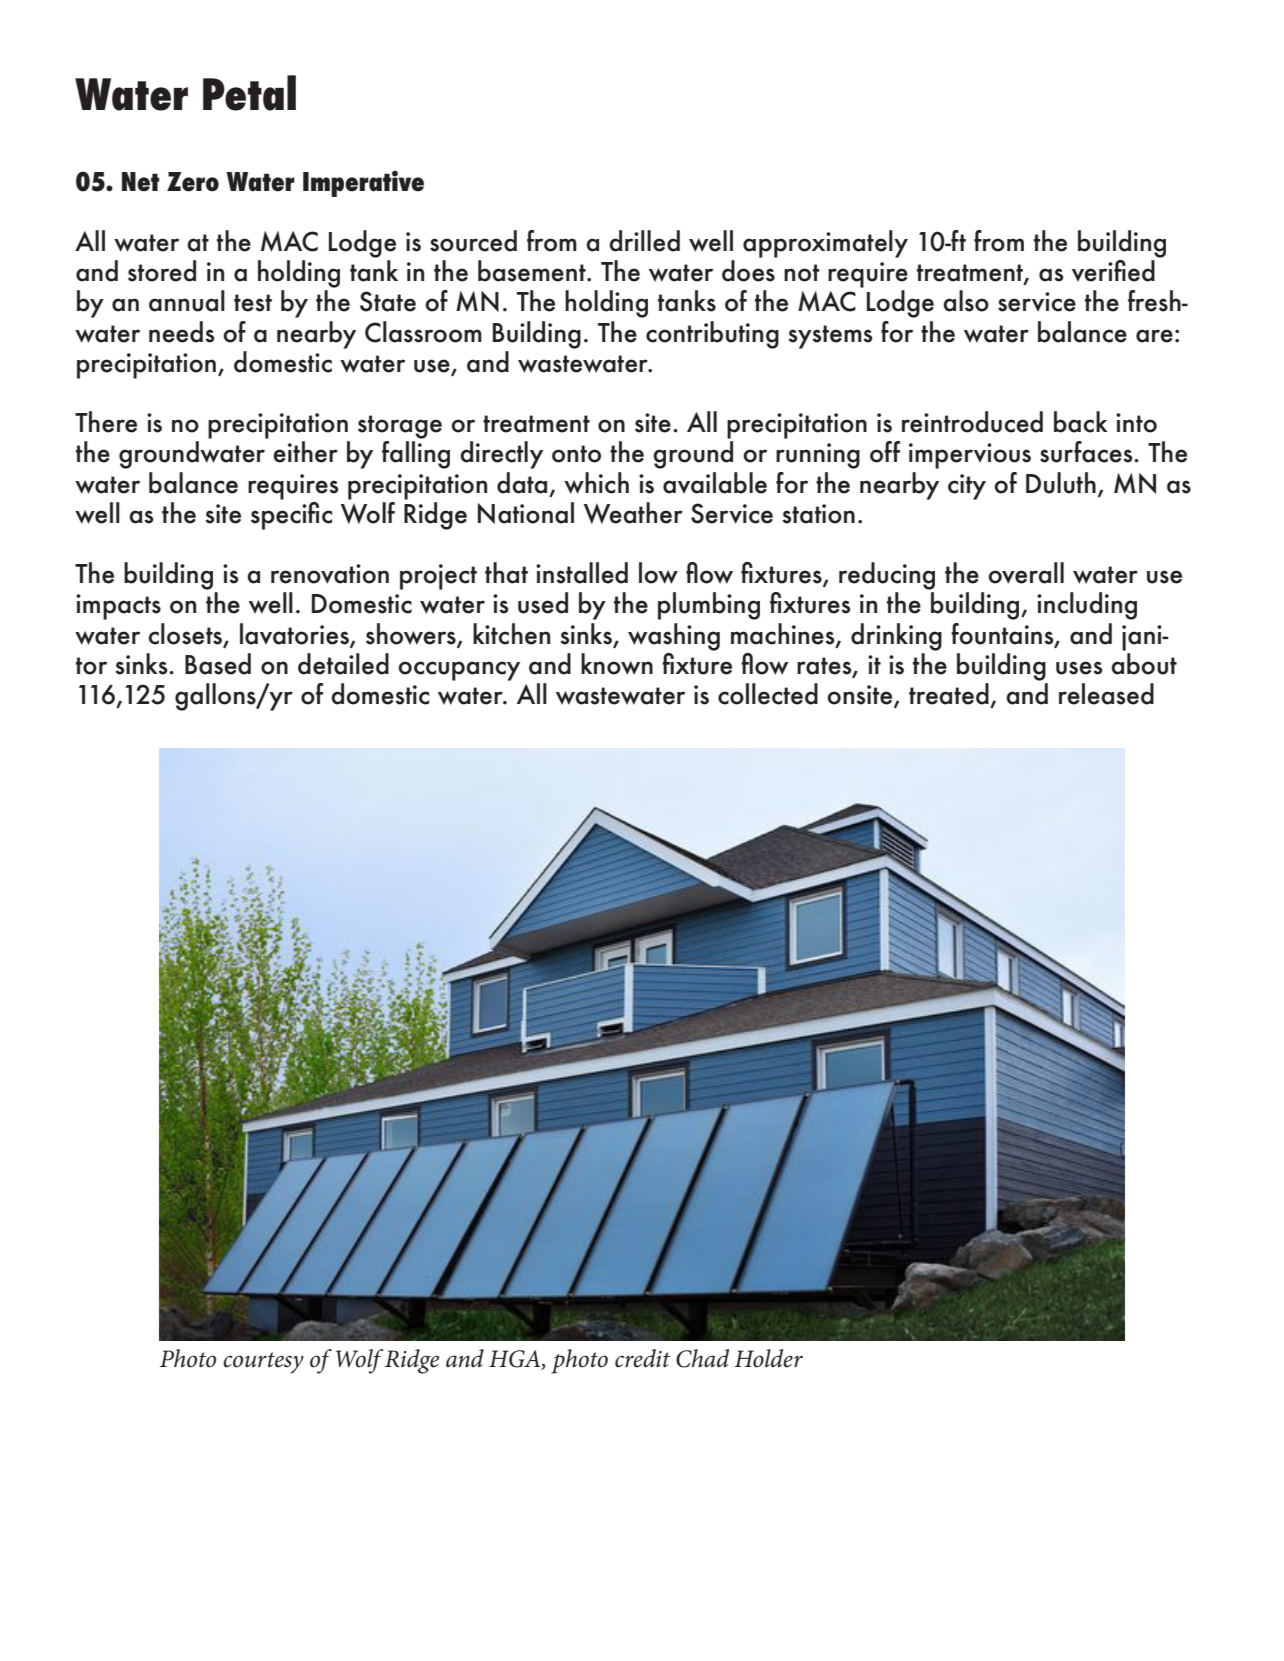 The height and width of the document is (1661, 1284). What do you see at coordinates (642, 1358) in the document?
I see `credit` at bounding box center [642, 1358].
